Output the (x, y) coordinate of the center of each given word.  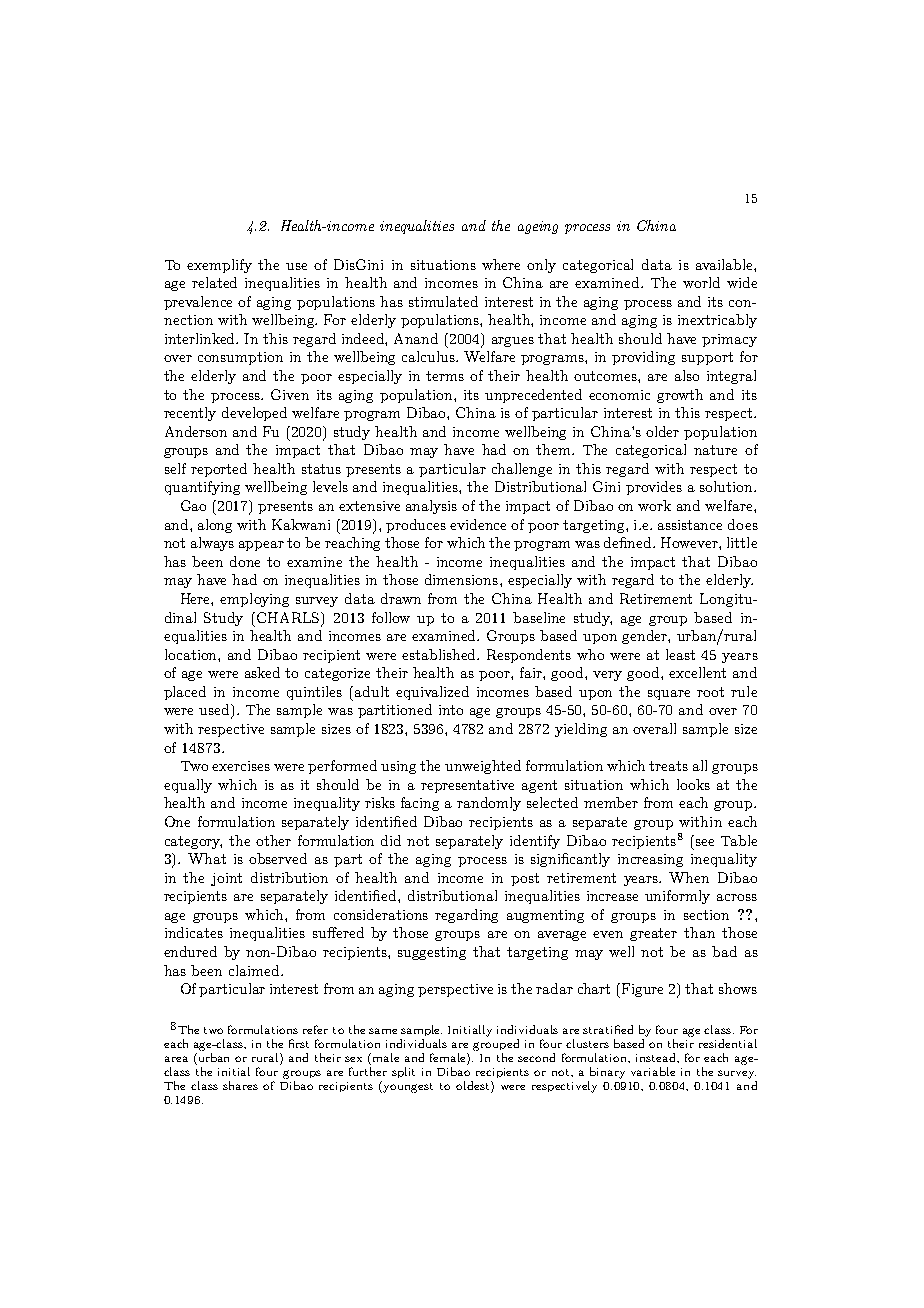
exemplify (219, 266)
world (701, 282)
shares (240, 1085)
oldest (474, 1087)
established (440, 654)
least (680, 654)
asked (262, 672)
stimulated (443, 301)
